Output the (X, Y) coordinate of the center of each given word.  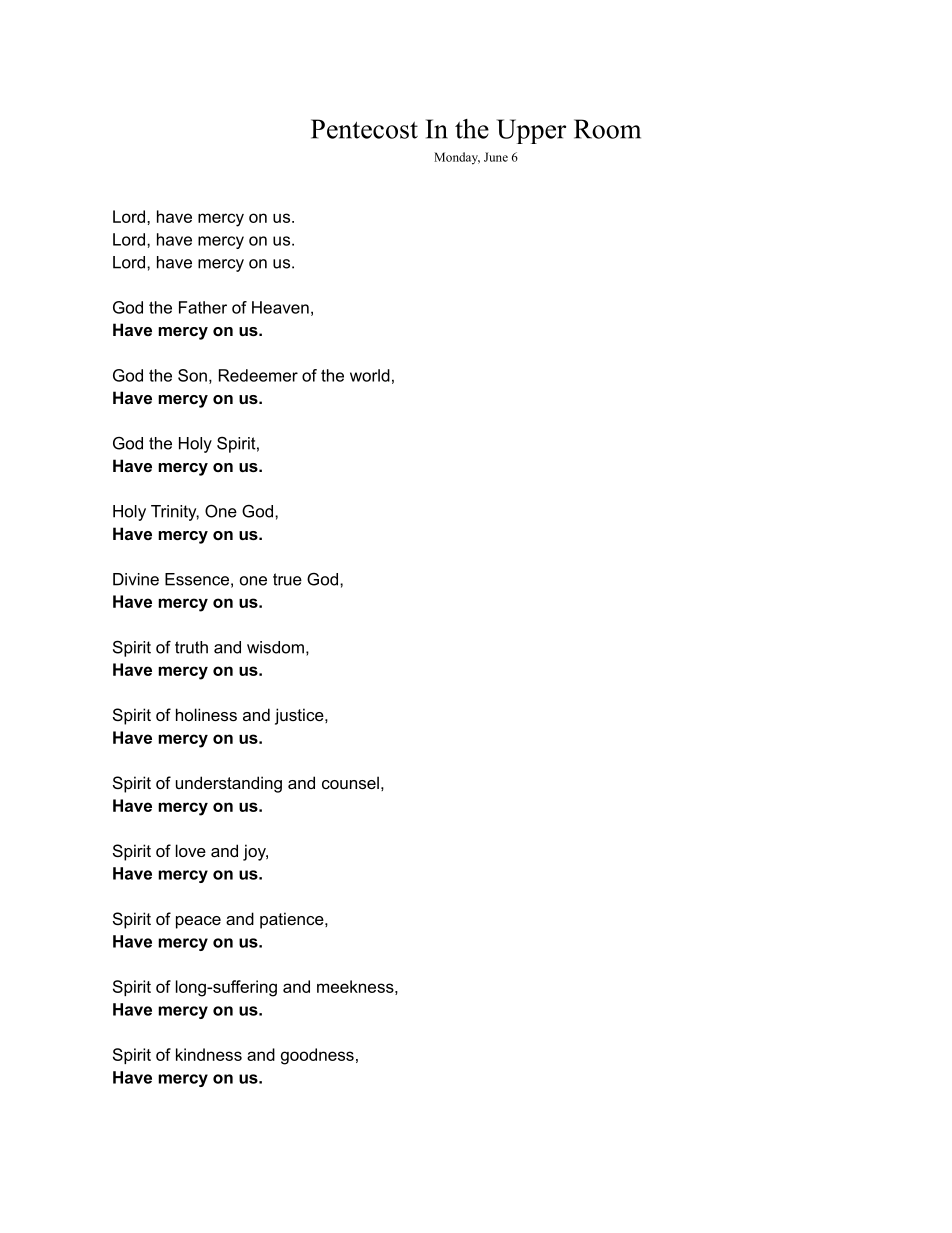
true (287, 579)
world (370, 375)
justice (300, 716)
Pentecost (364, 129)
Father (203, 307)
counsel (350, 782)
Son (192, 375)
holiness (206, 714)
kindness (209, 1054)
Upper (531, 131)
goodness (317, 1056)
